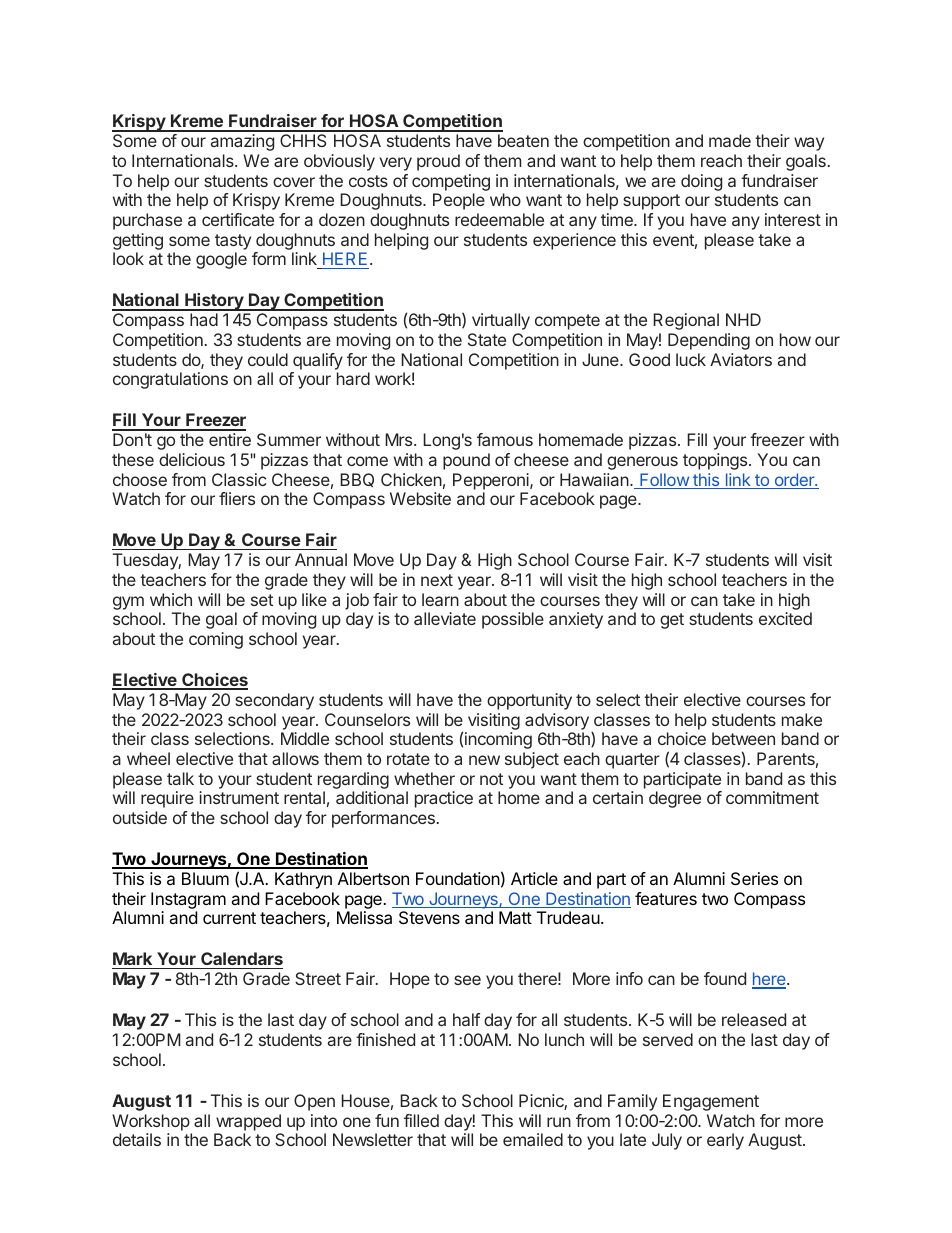  What do you see at coordinates (444, 799) in the screenshot?
I see `practice` at bounding box center [444, 799].
